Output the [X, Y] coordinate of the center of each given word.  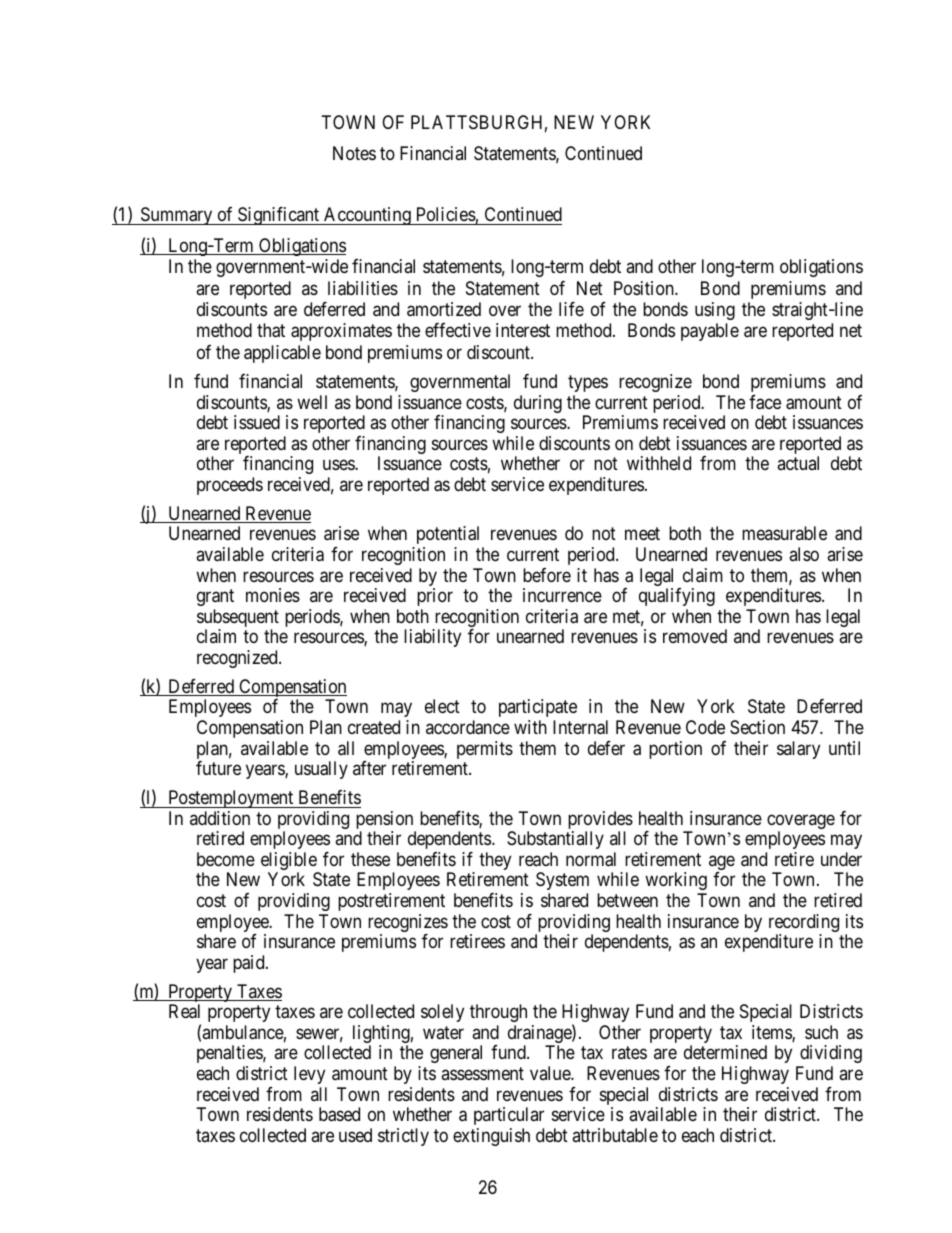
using [715, 311]
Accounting [367, 216]
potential [448, 535]
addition [220, 818]
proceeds [230, 486]
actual [798, 463]
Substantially [555, 840]
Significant [279, 216]
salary [798, 750]
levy [309, 1075]
